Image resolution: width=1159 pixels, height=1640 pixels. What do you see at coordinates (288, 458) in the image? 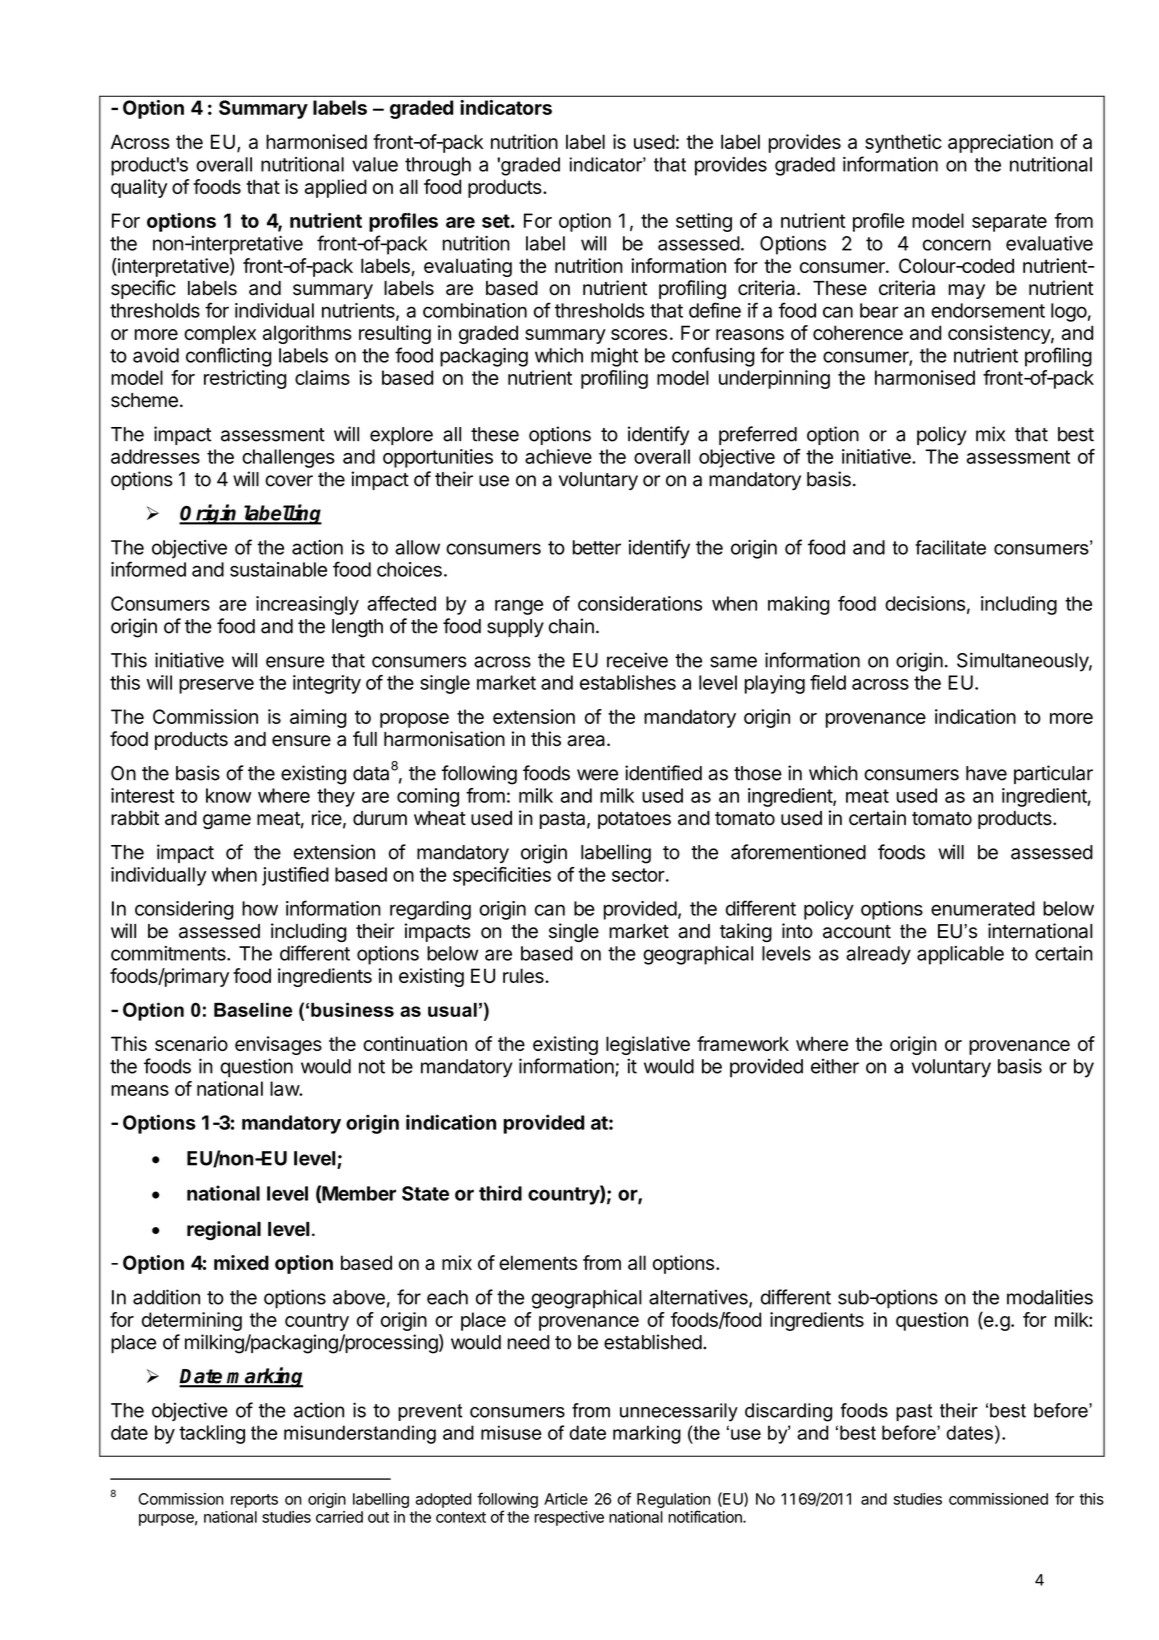
I see `challenges` at bounding box center [288, 458].
